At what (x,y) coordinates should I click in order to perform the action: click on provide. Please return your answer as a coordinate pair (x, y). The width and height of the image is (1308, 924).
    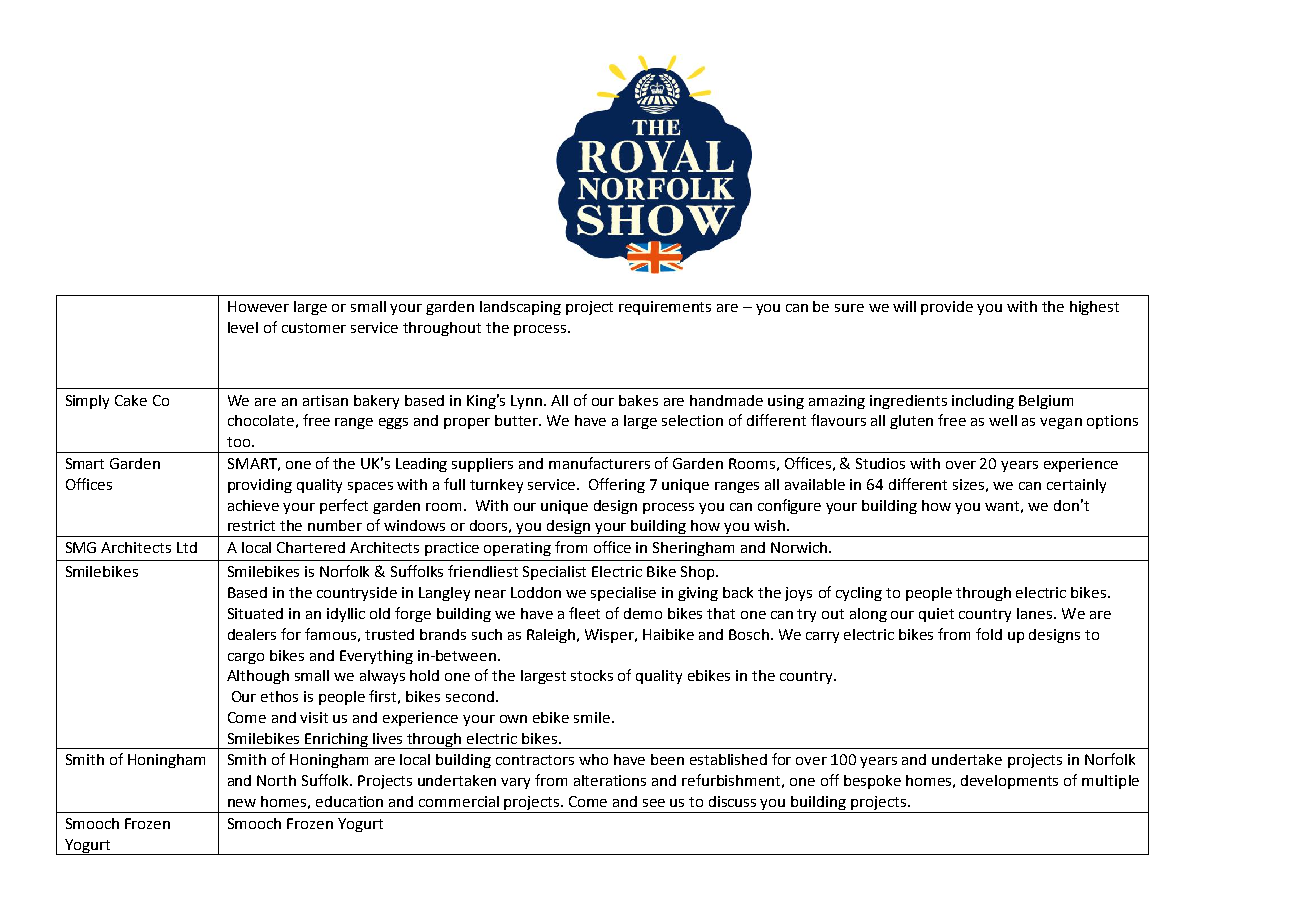
    Looking at the image, I should click on (947, 308).
